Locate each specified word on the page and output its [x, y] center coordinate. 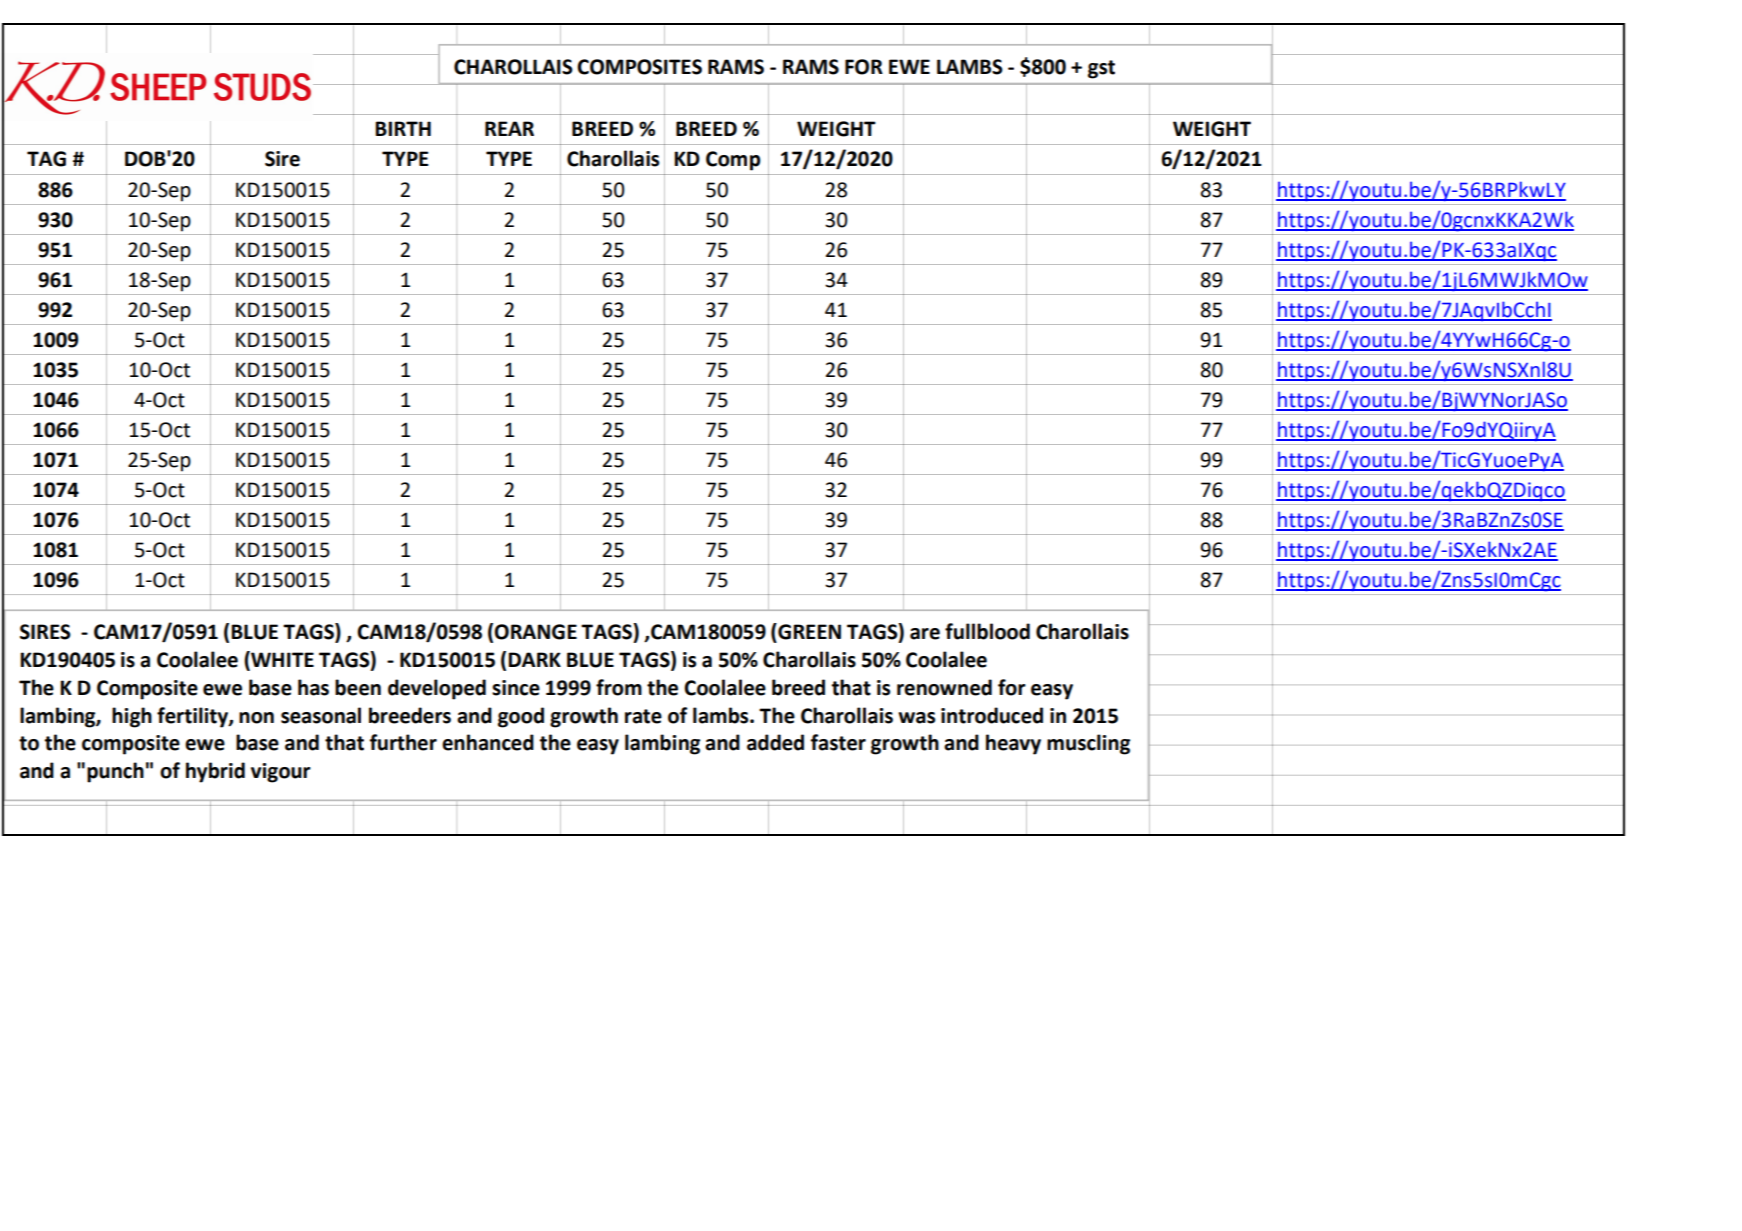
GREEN [808, 631]
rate [643, 716]
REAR [509, 128]
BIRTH [403, 128]
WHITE [281, 660]
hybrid [215, 772]
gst [1101, 69]
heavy [1013, 744]
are [925, 634]
